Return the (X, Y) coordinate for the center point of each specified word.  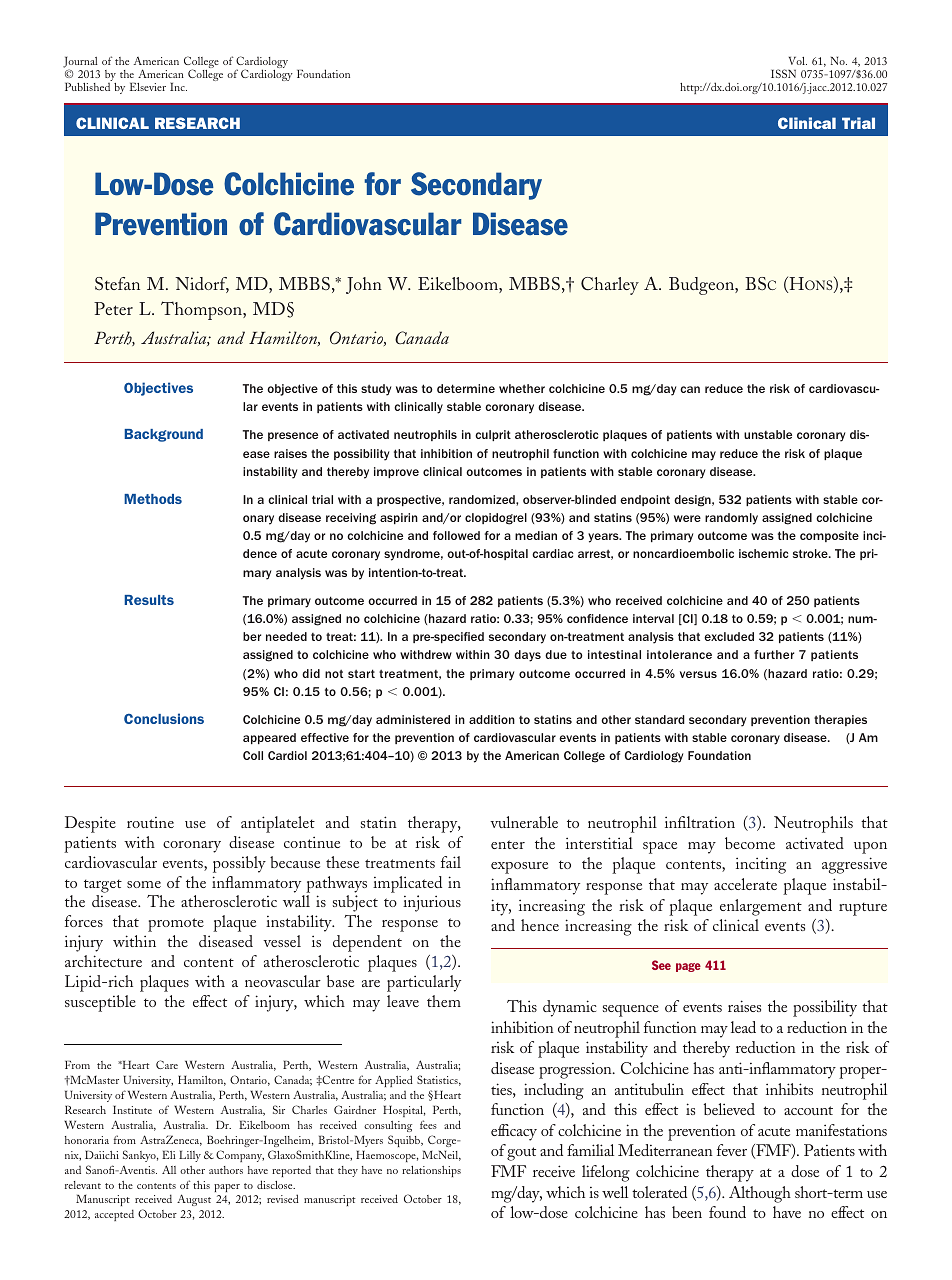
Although (760, 1194)
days (527, 656)
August (194, 1200)
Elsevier (148, 87)
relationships (431, 1171)
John (364, 285)
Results (149, 600)
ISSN (783, 73)
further (774, 654)
